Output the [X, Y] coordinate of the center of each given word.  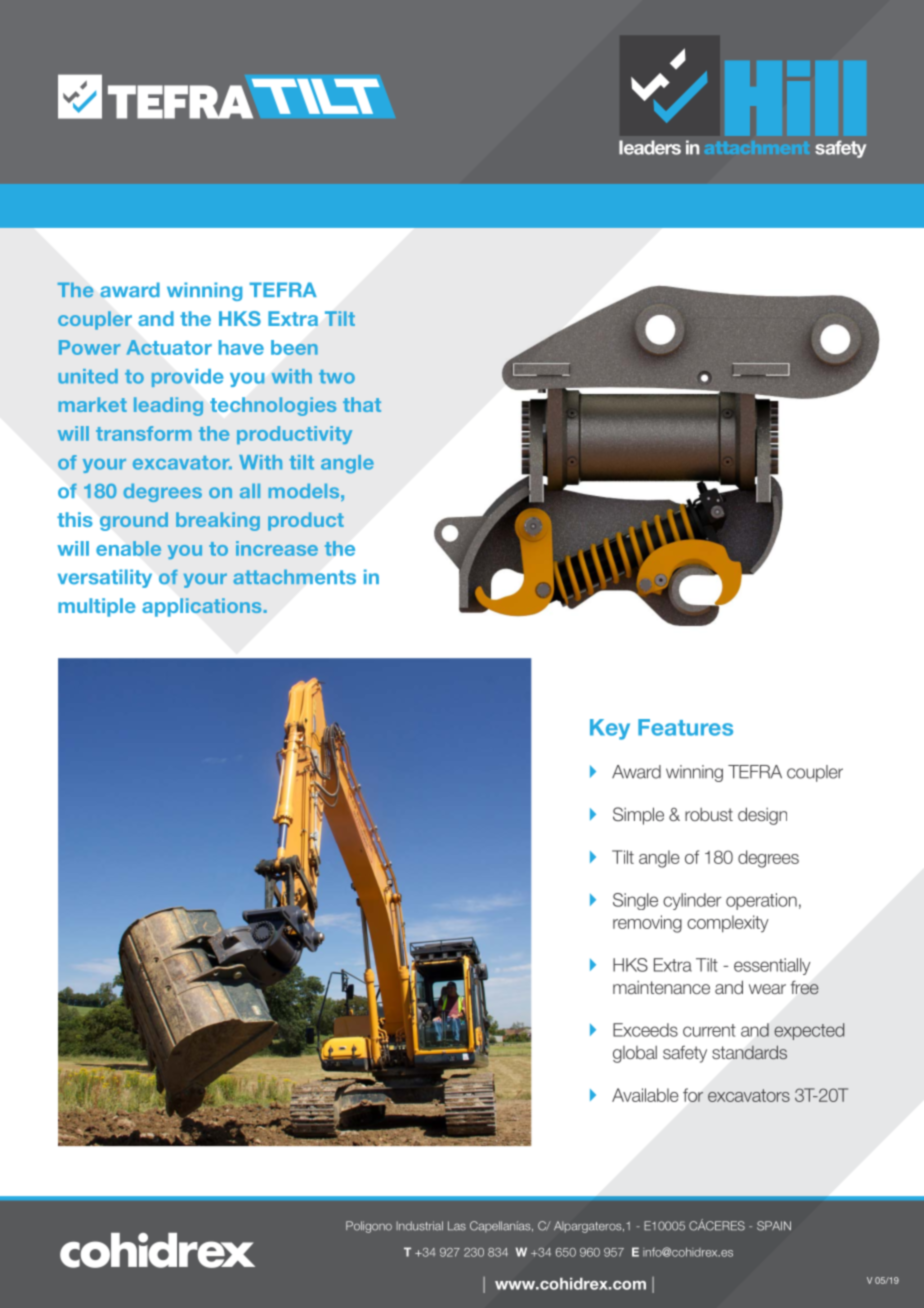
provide [187, 378]
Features [685, 727]
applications [202, 607]
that [362, 404]
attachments [294, 577]
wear [767, 989]
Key [610, 729]
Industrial [419, 1226]
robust [709, 814]
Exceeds [645, 1030]
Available [645, 1095]
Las [457, 1226]
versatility [105, 578]
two [337, 377]
